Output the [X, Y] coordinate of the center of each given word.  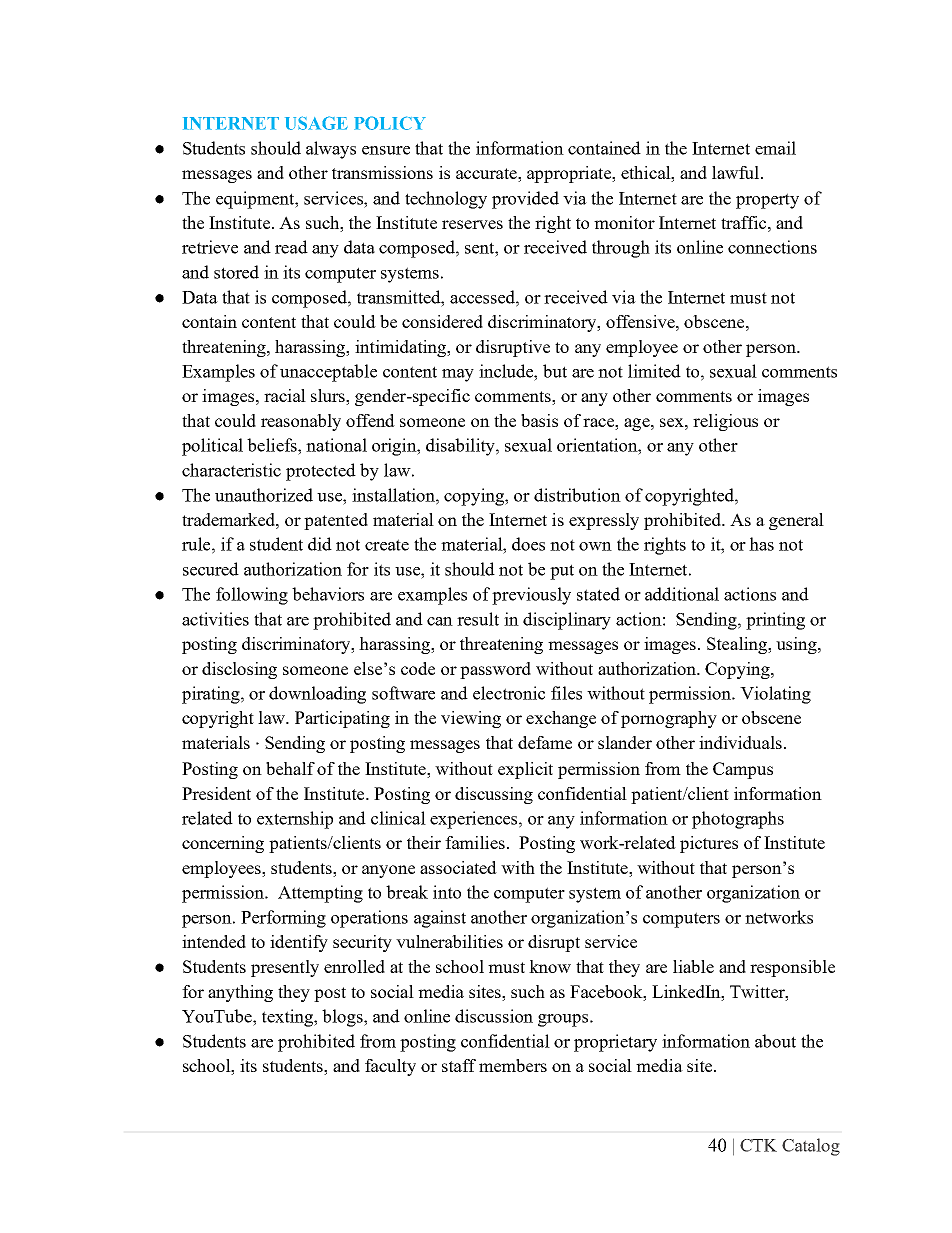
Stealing [738, 645]
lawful [735, 172]
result [478, 619]
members [513, 1065]
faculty [390, 1067]
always [331, 150]
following [252, 596]
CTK [758, 1145]
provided [525, 200]
